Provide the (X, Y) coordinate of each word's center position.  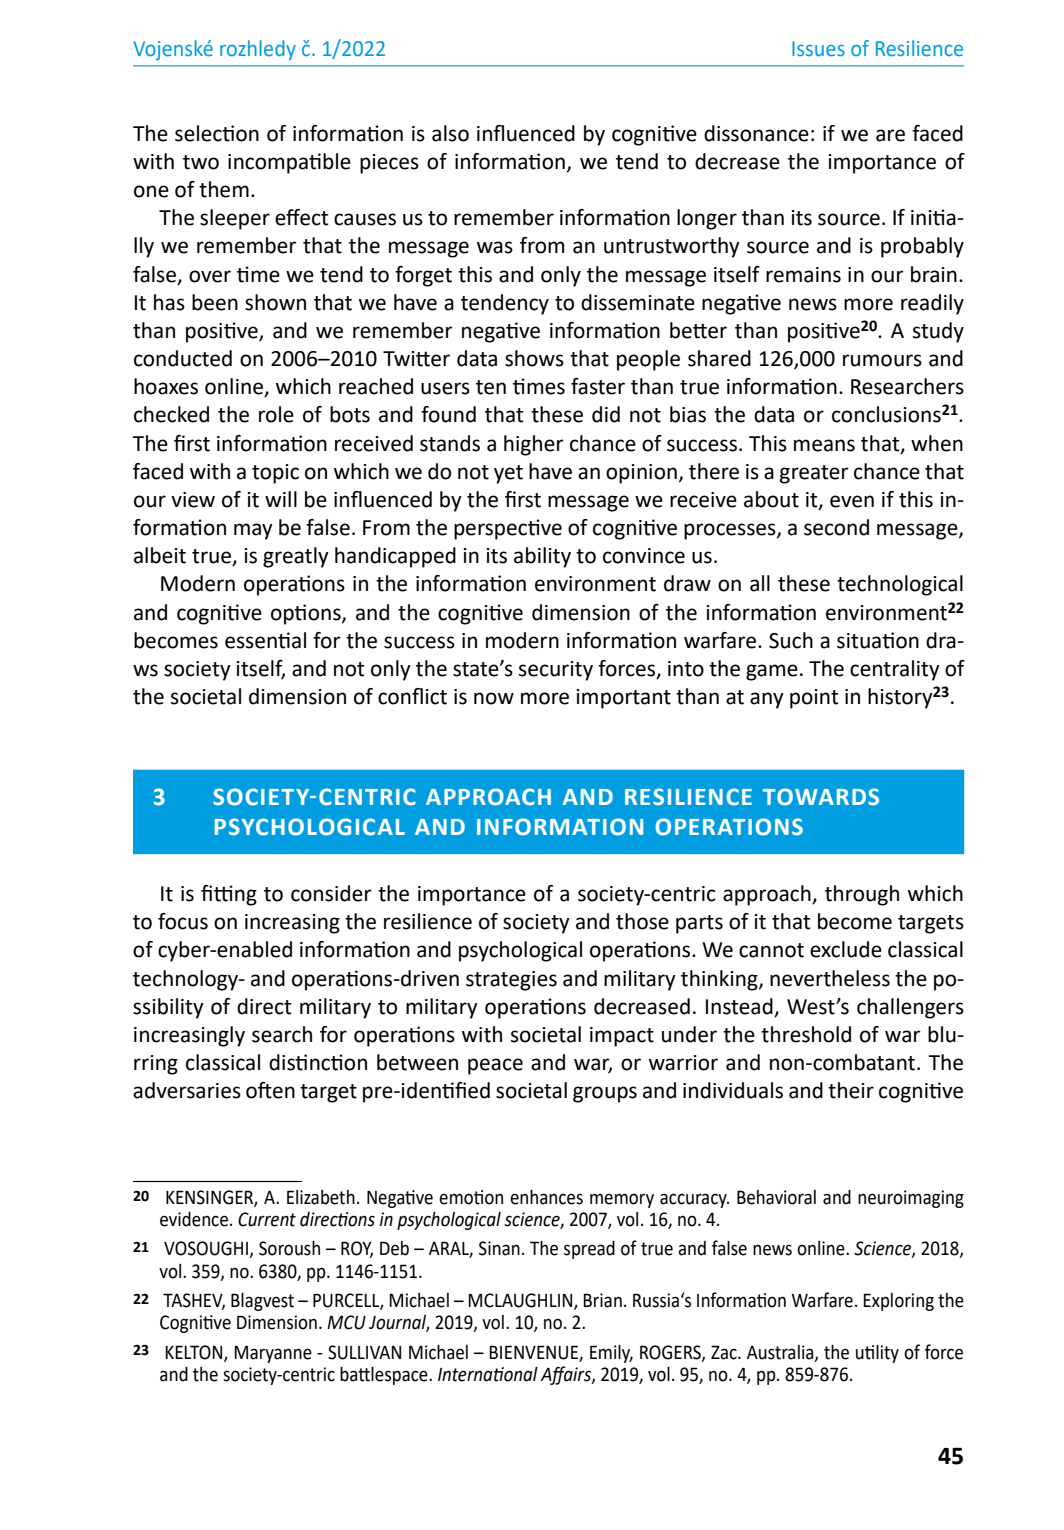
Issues (818, 48)
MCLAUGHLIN (521, 1301)
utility (877, 1354)
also (450, 133)
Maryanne (273, 1354)
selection (217, 133)
